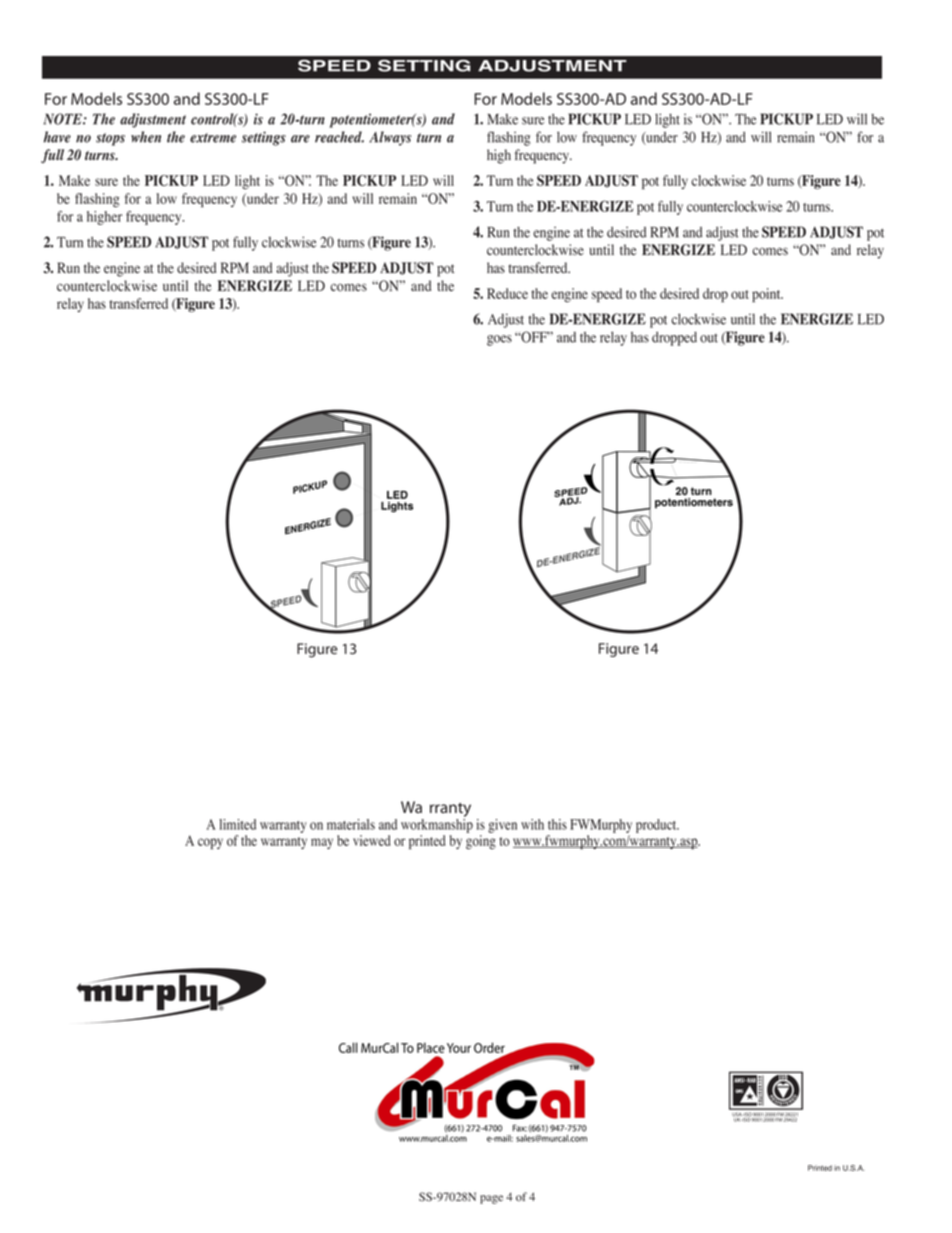 The image size is (952, 1233). What do you see at coordinates (348, 1047) in the screenshot?
I see `Call` at bounding box center [348, 1047].
